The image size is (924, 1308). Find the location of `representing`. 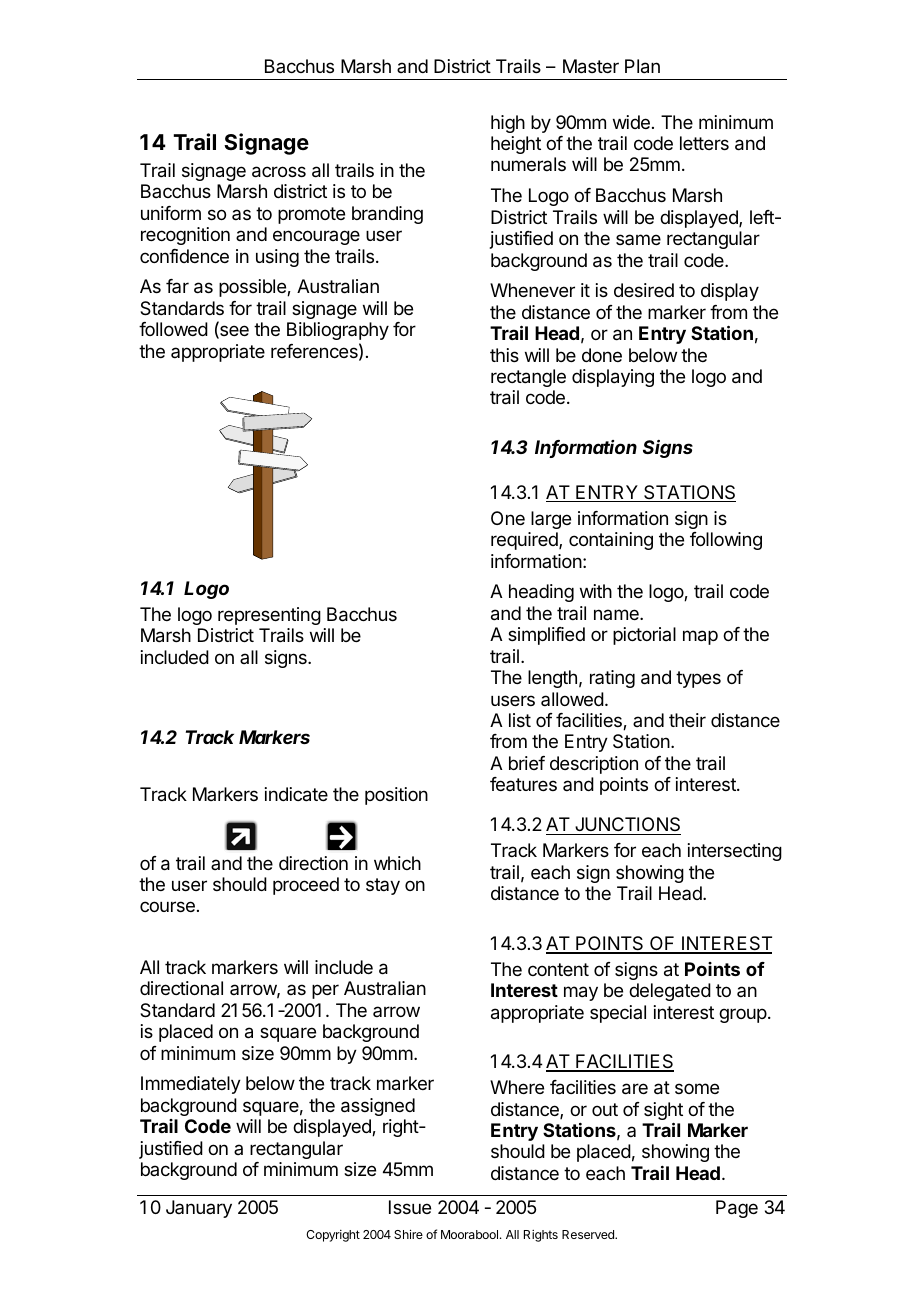

representing is located at coordinates (269, 616).
